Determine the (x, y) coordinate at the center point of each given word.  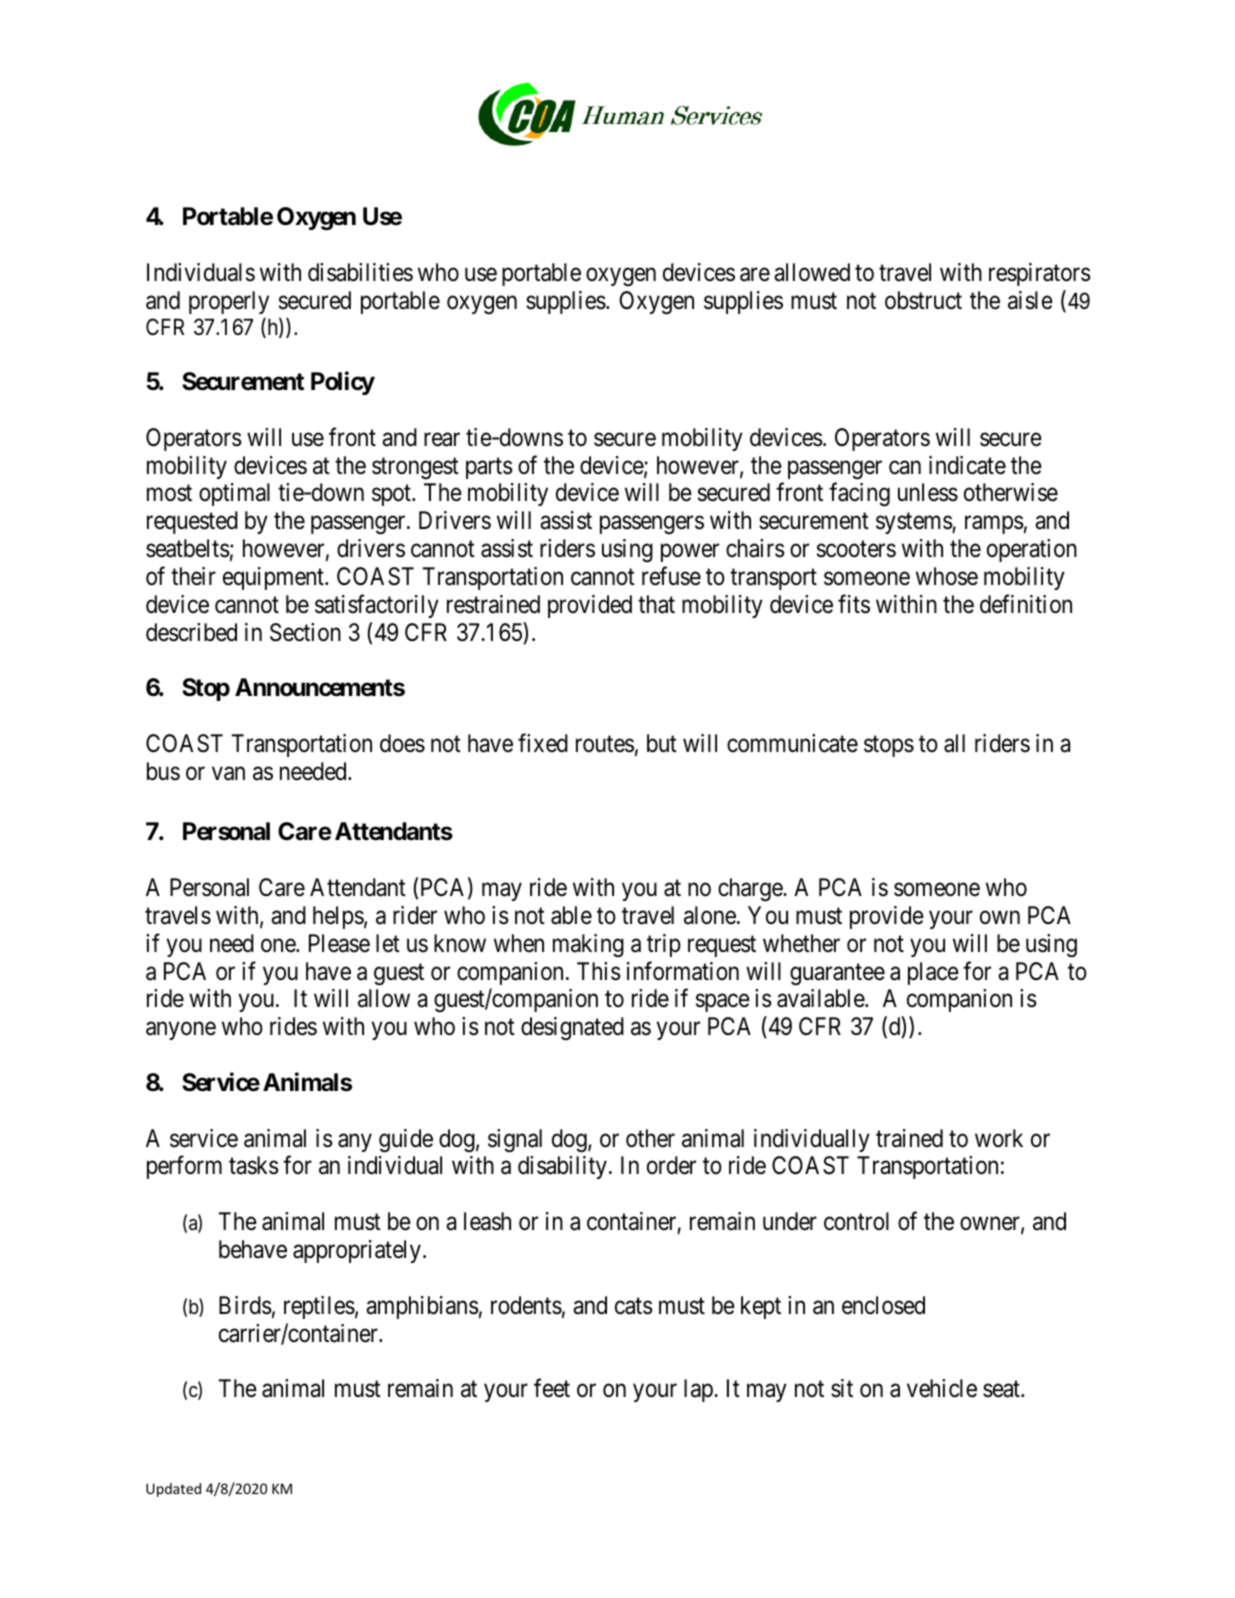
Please (339, 943)
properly (229, 302)
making (588, 945)
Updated (173, 1490)
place (933, 973)
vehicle (942, 1388)
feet (552, 1388)
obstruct (923, 300)
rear (442, 440)
